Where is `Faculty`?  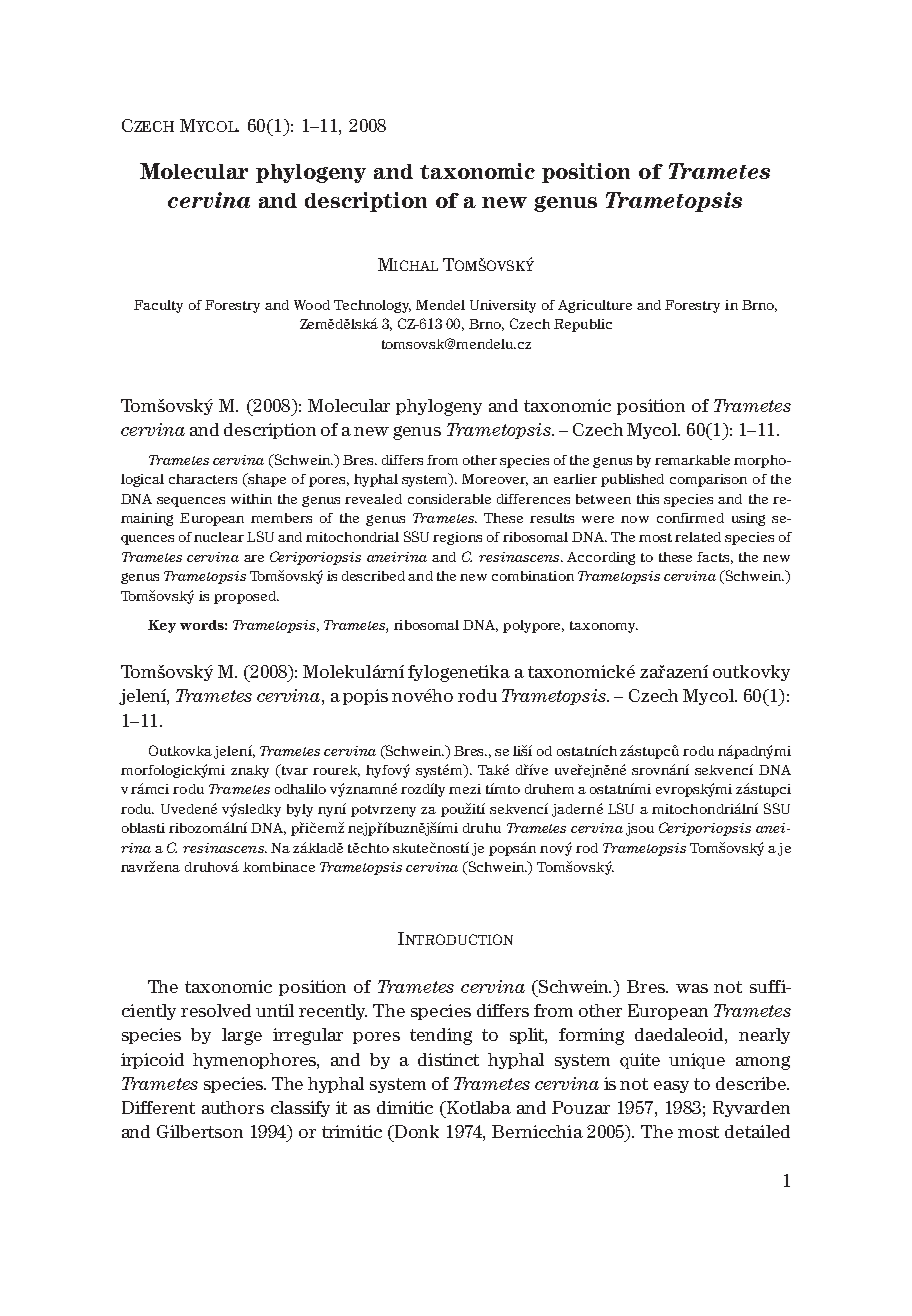 Faculty is located at coordinates (158, 306).
